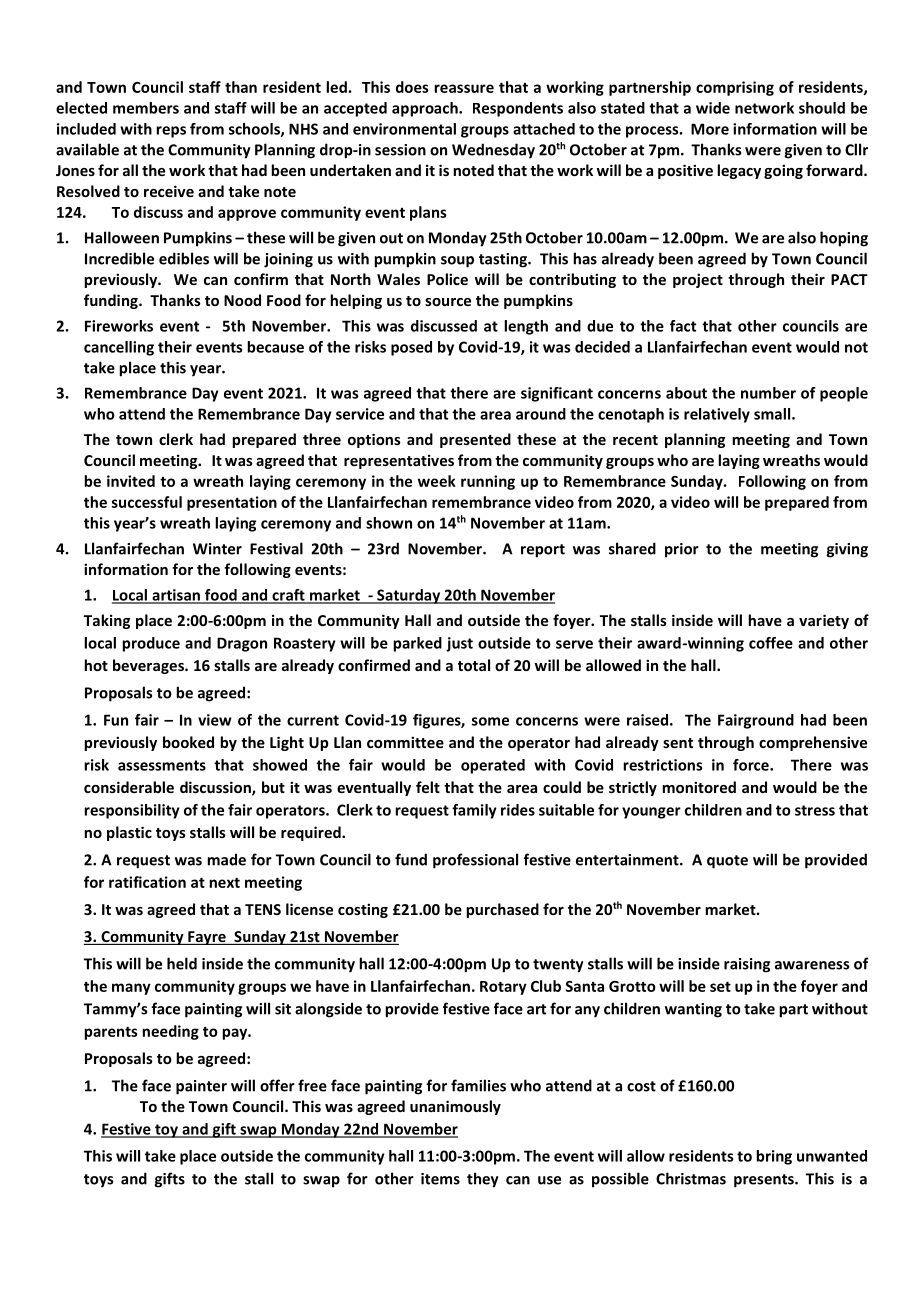 Image resolution: width=924 pixels, height=1308 pixels. Describe the element at coordinates (774, 1157) in the page. I see `bring` at that location.
